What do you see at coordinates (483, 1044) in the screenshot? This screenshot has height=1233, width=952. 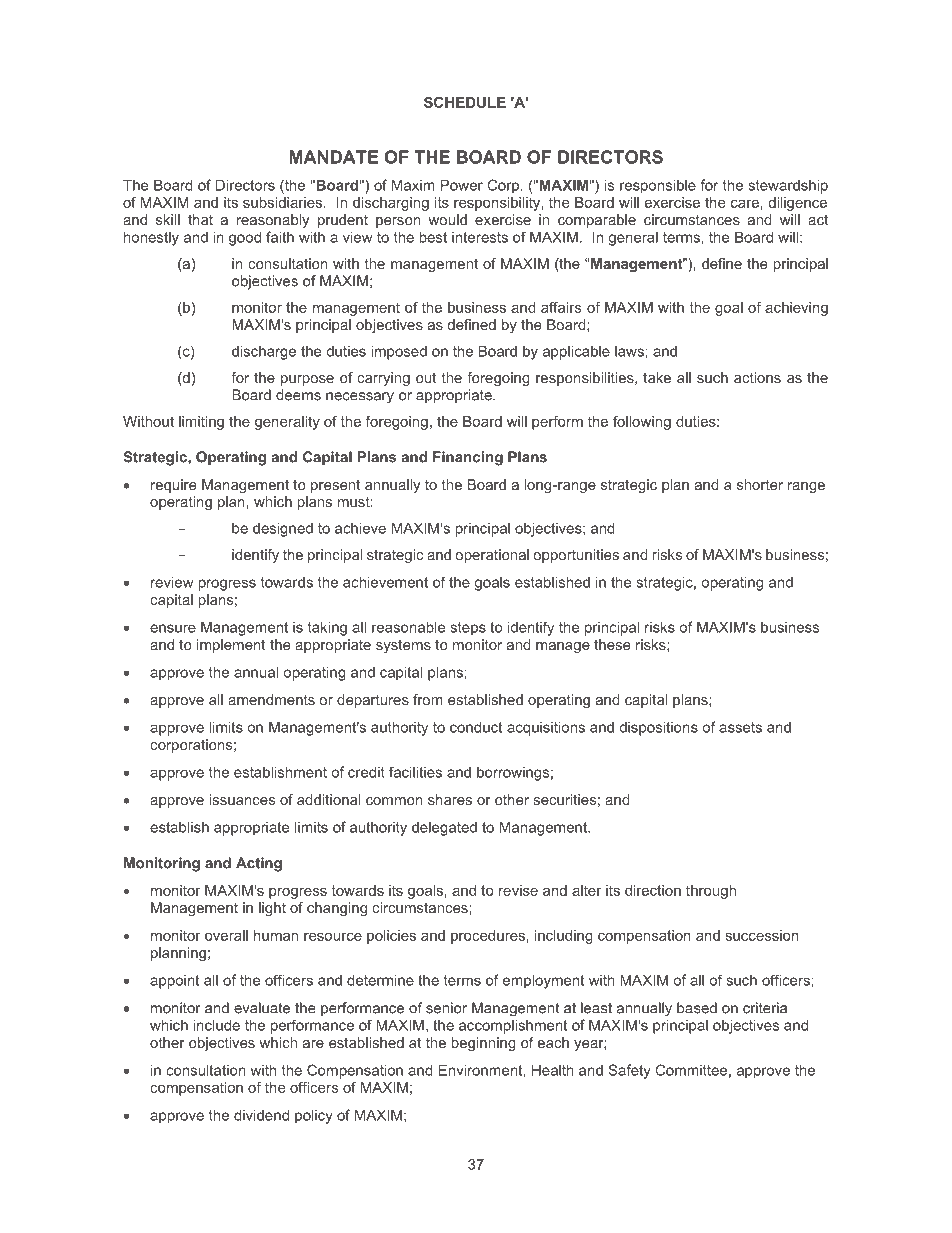 I see `beginning` at bounding box center [483, 1044].
